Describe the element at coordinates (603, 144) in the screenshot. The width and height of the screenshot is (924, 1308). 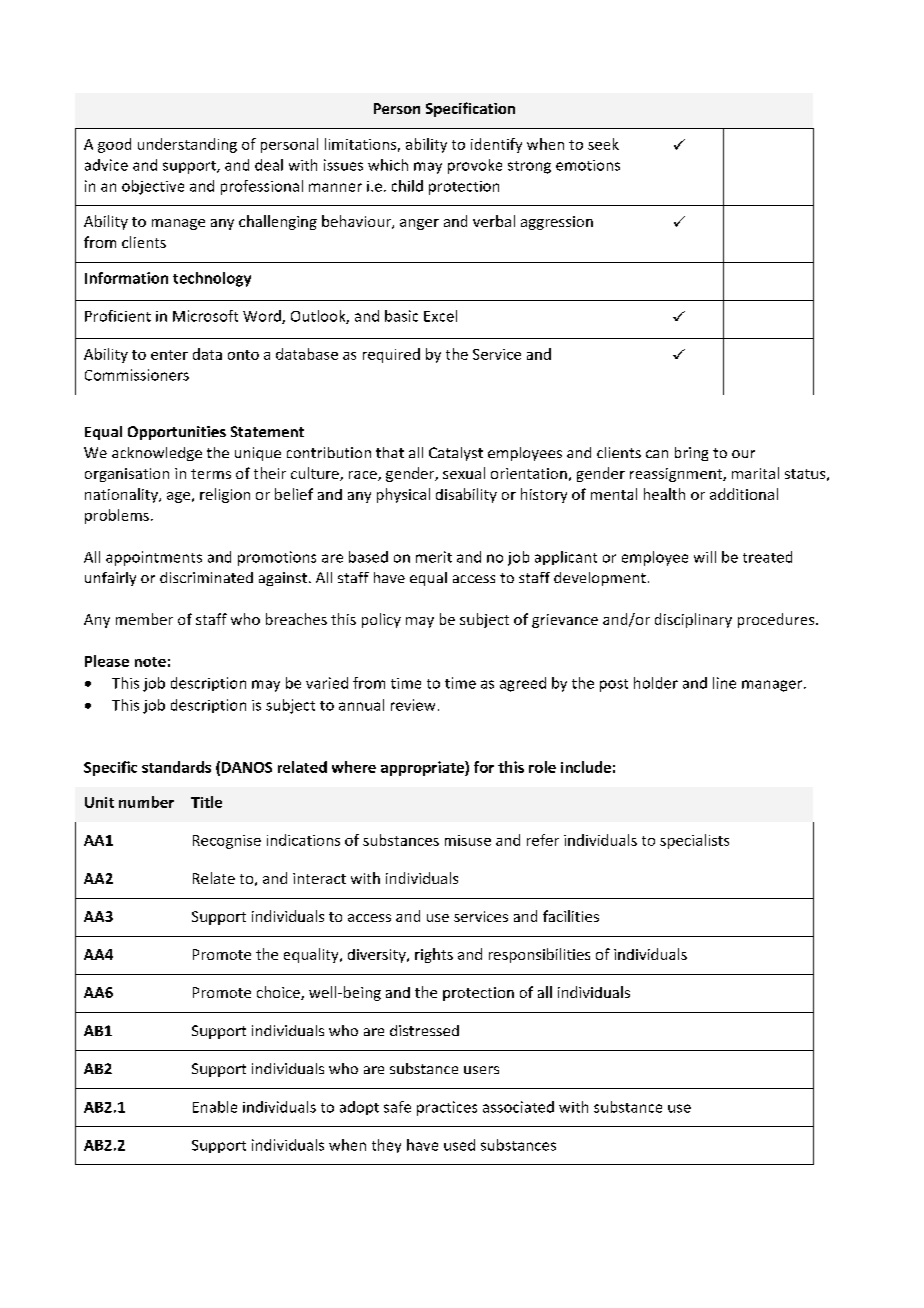
I see `seek` at that location.
